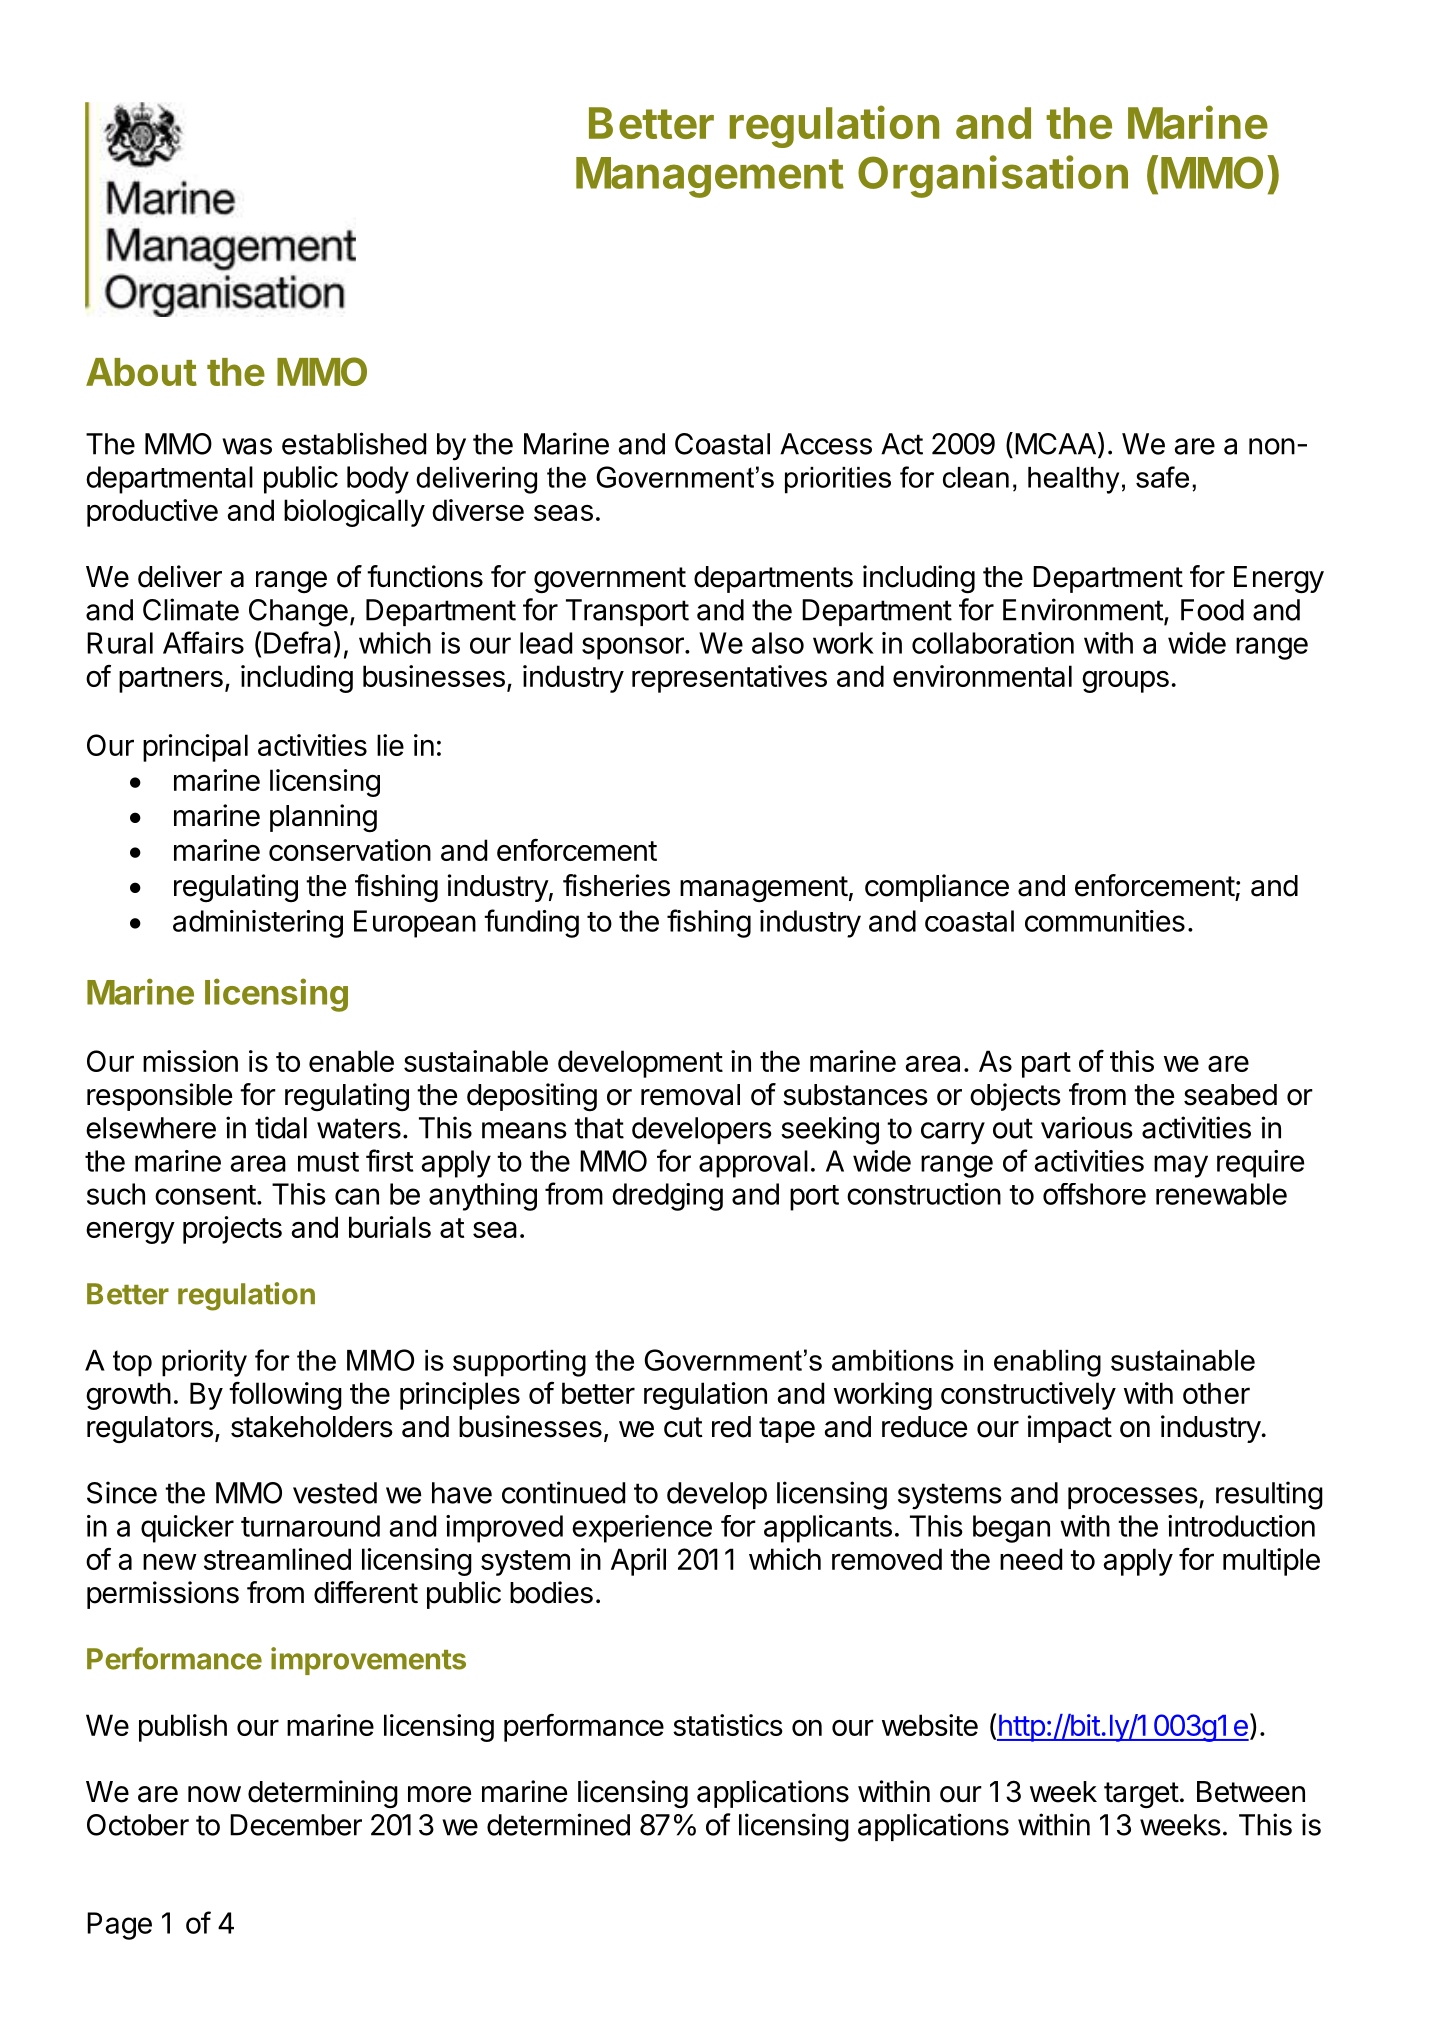 This screenshot has height=2025, width=1432. Describe the element at coordinates (558, 1824) in the screenshot. I see `determined` at that location.
